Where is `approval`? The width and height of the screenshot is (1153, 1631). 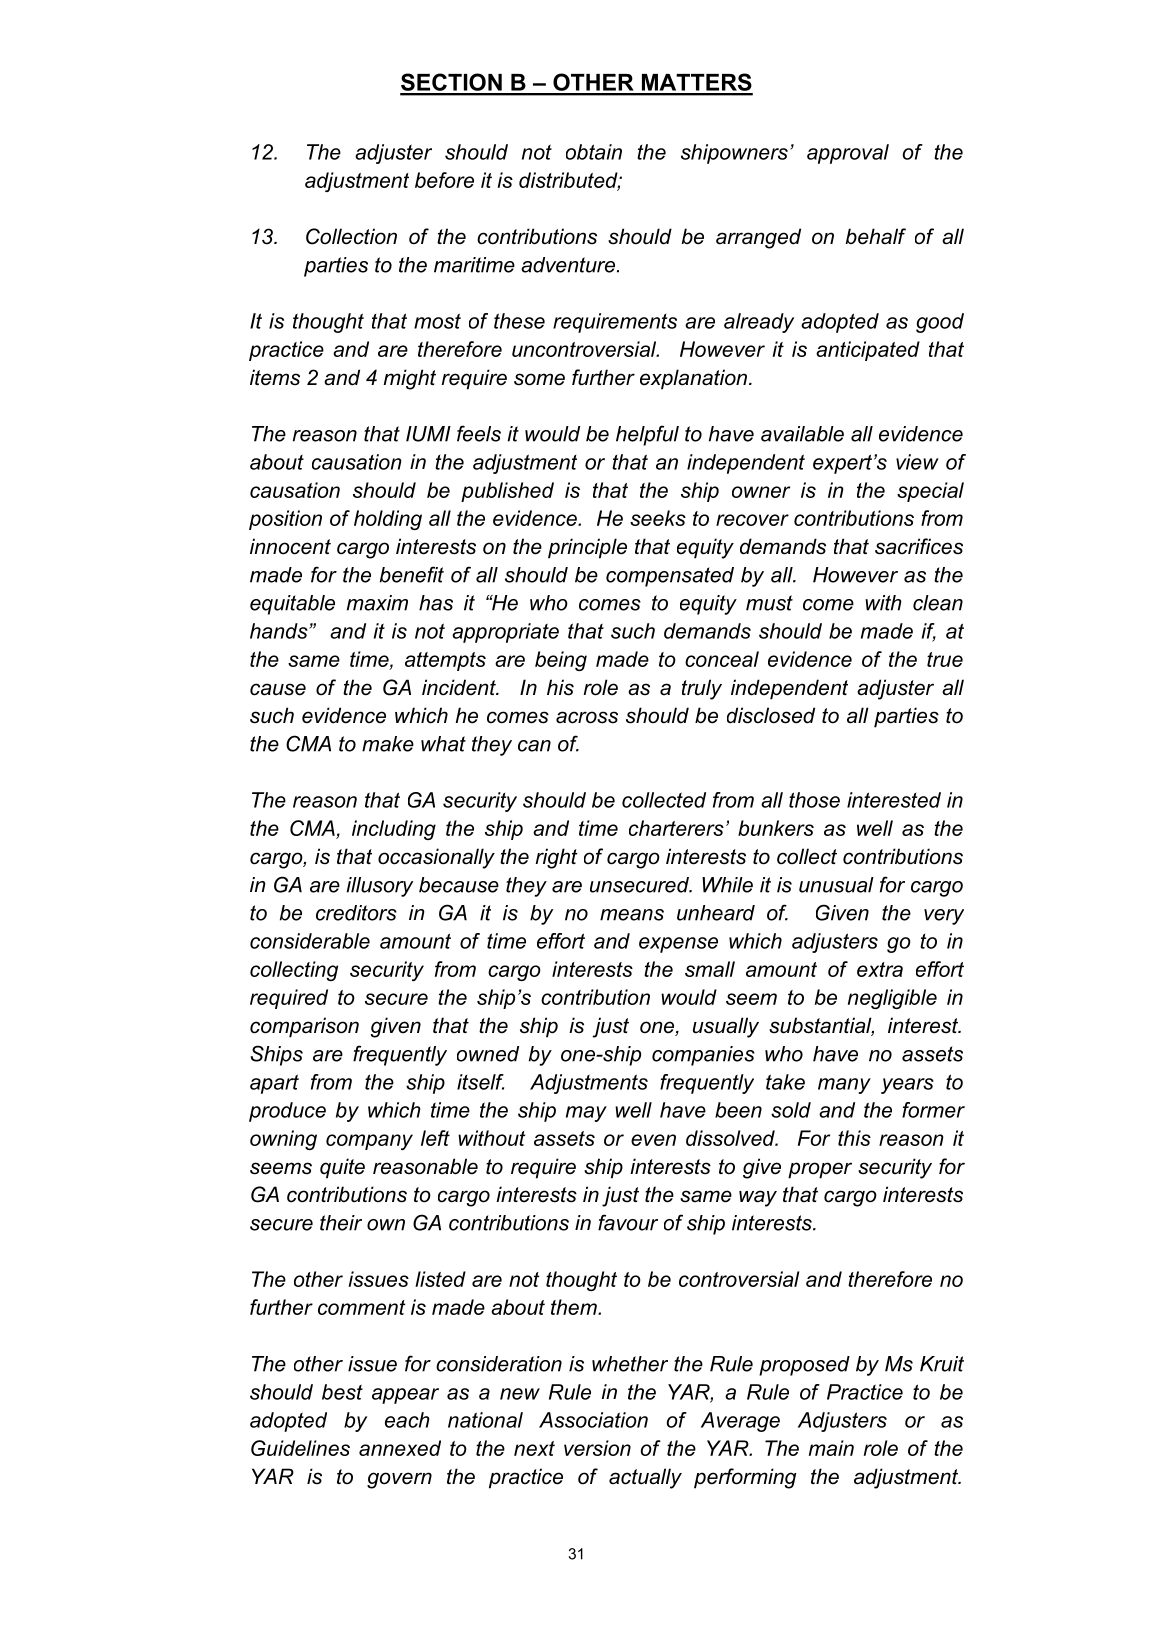 approval is located at coordinates (848, 154).
